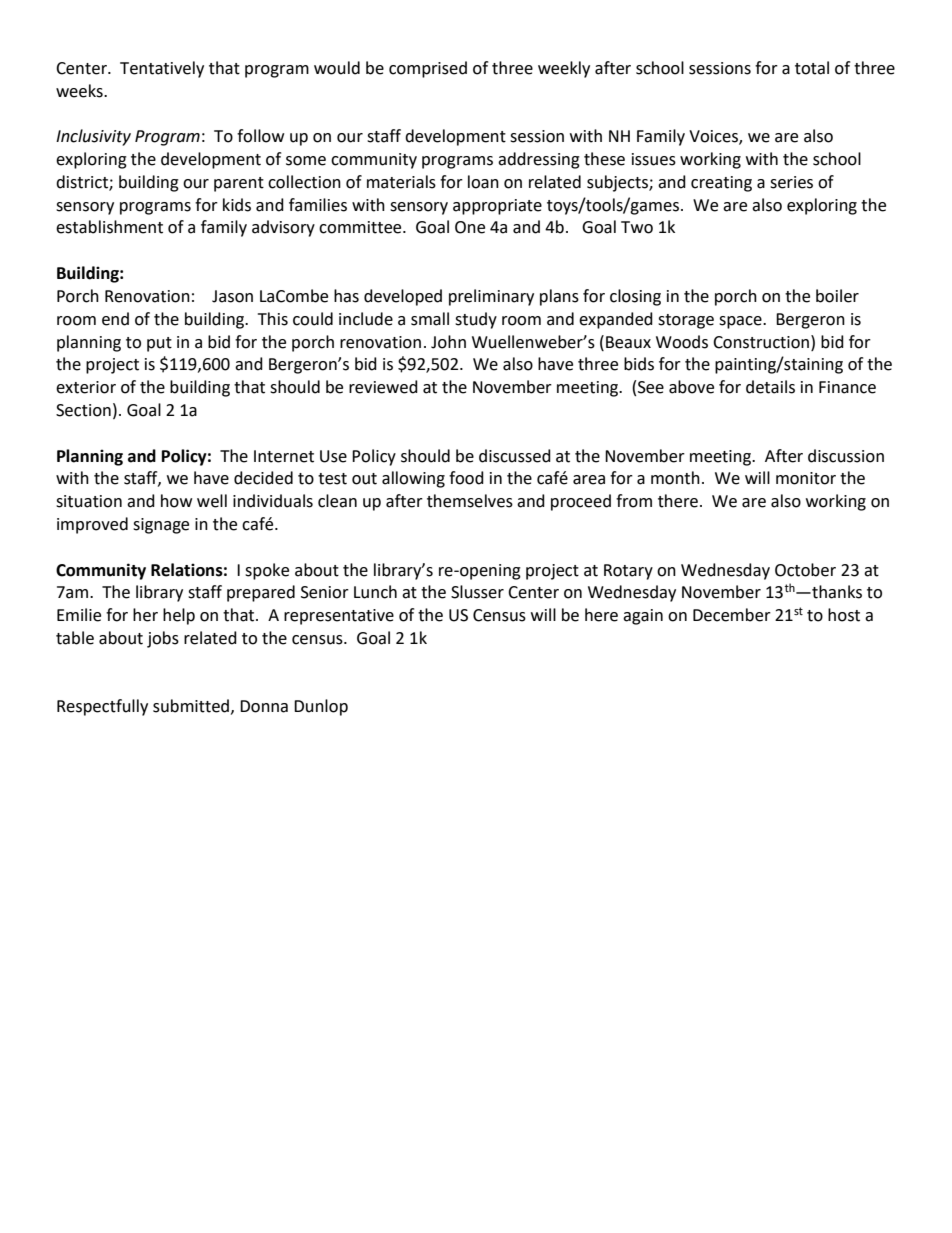  Describe the element at coordinates (109, 227) in the document. I see `establishment` at that location.
